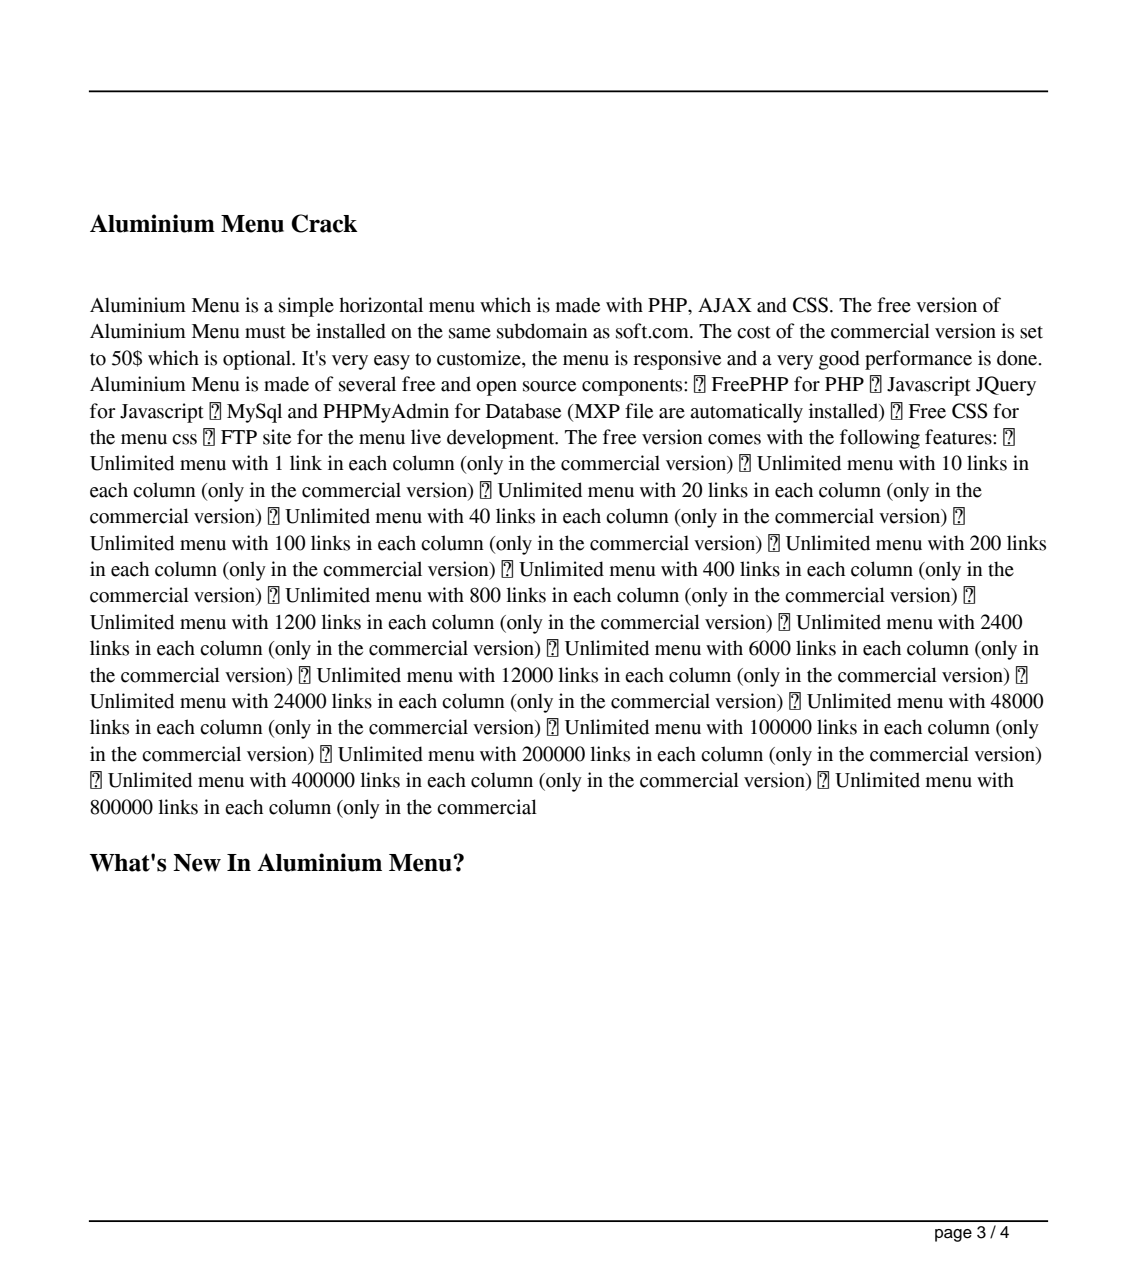  I want to click on set, so click(1031, 332).
